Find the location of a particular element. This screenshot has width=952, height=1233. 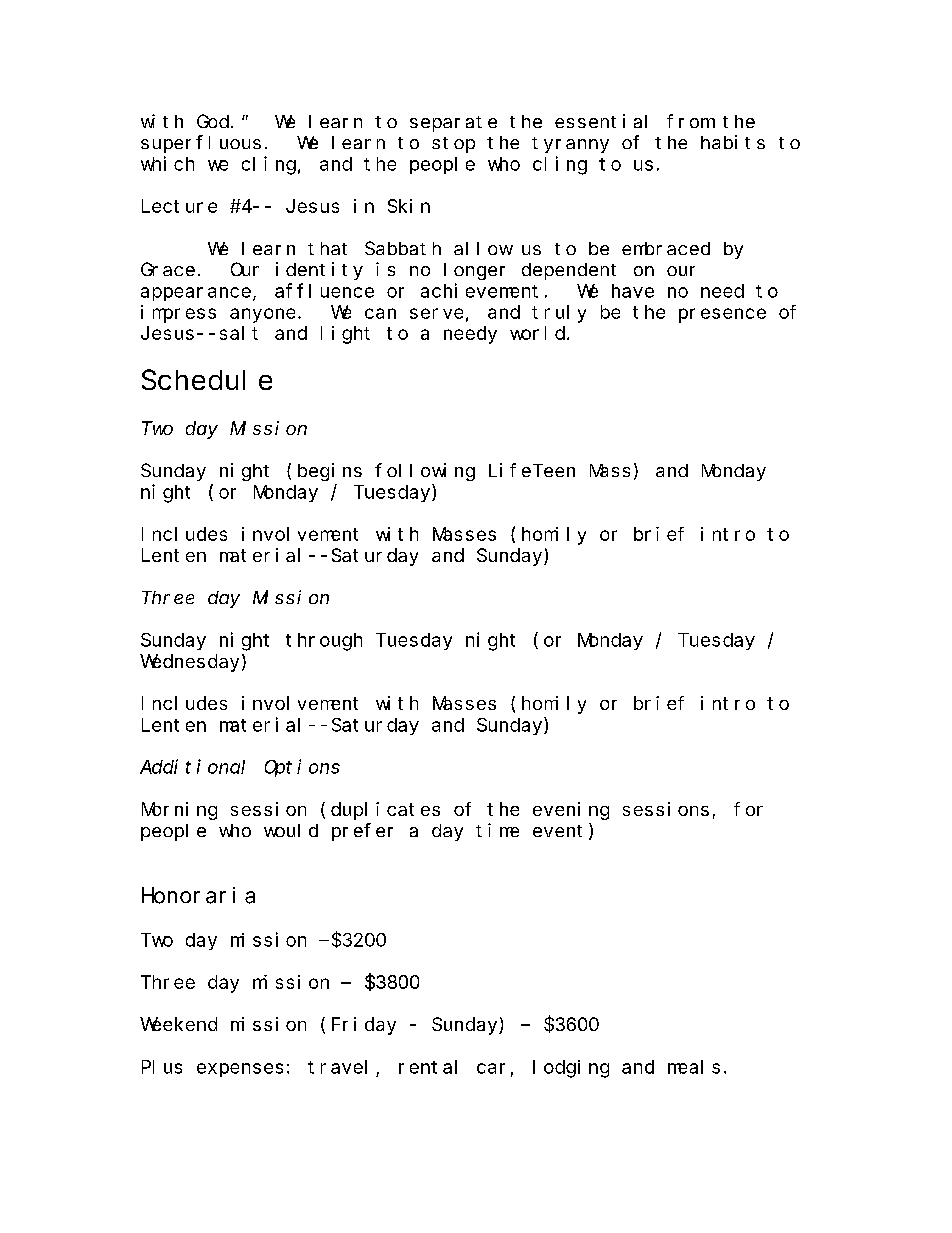

stop is located at coordinates (453, 145).
